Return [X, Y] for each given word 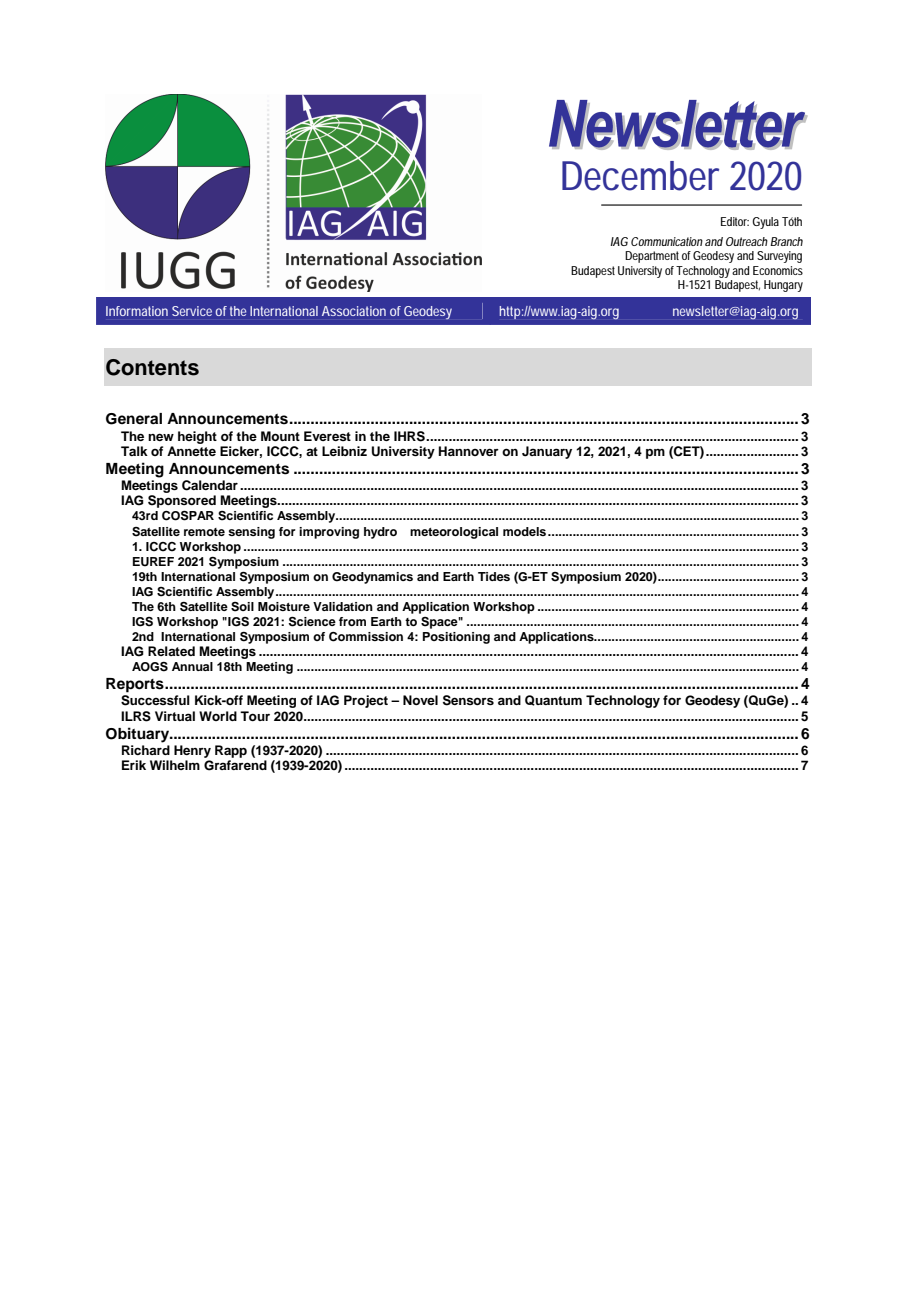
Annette [191, 451]
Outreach [747, 241]
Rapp [231, 751]
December [640, 176]
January [547, 452]
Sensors [468, 700]
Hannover [469, 451]
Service [192, 311]
